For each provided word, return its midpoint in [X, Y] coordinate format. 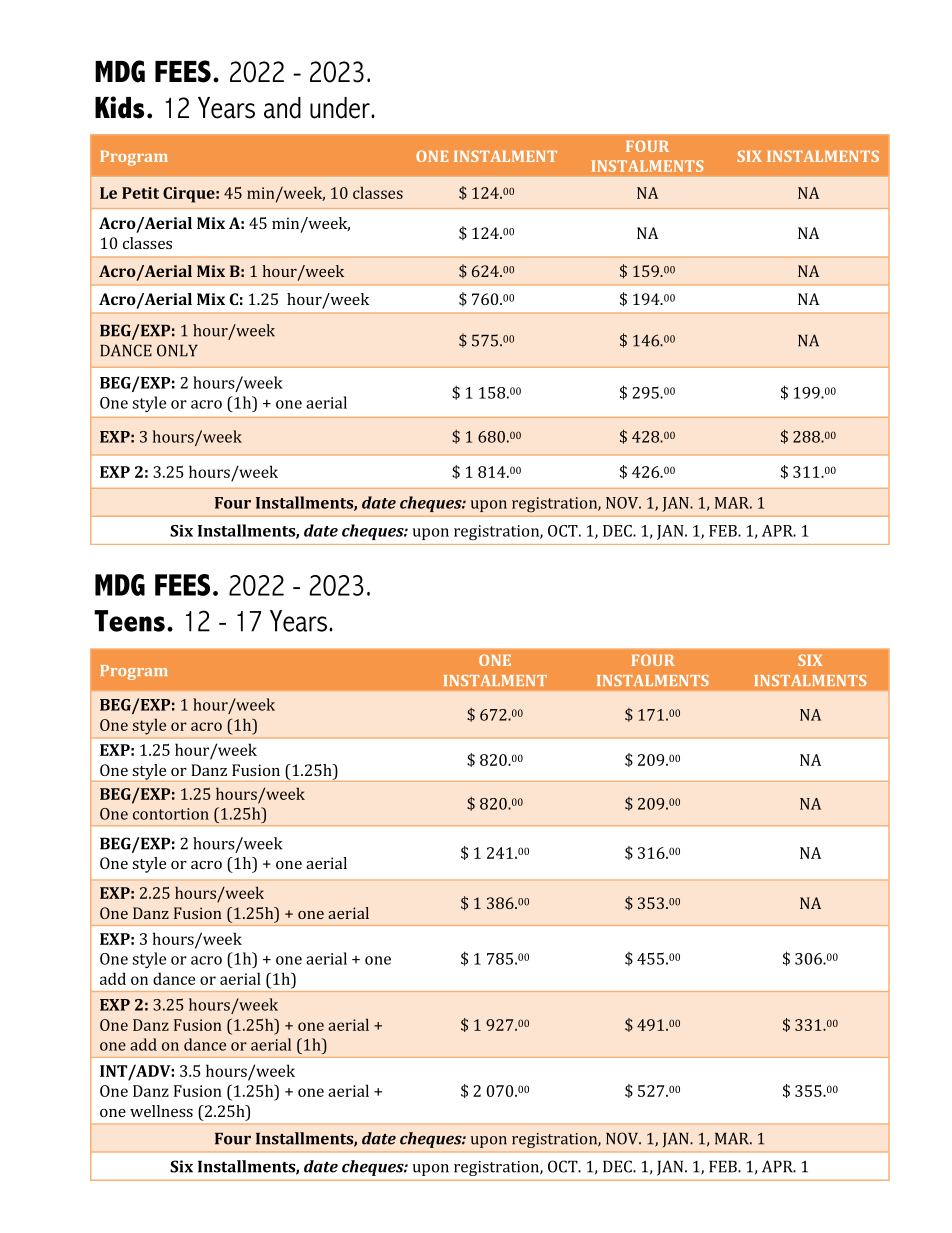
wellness [161, 1111]
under [341, 108]
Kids [119, 107]
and [282, 108]
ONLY [177, 350]
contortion [171, 814]
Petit [140, 193]
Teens [129, 621]
